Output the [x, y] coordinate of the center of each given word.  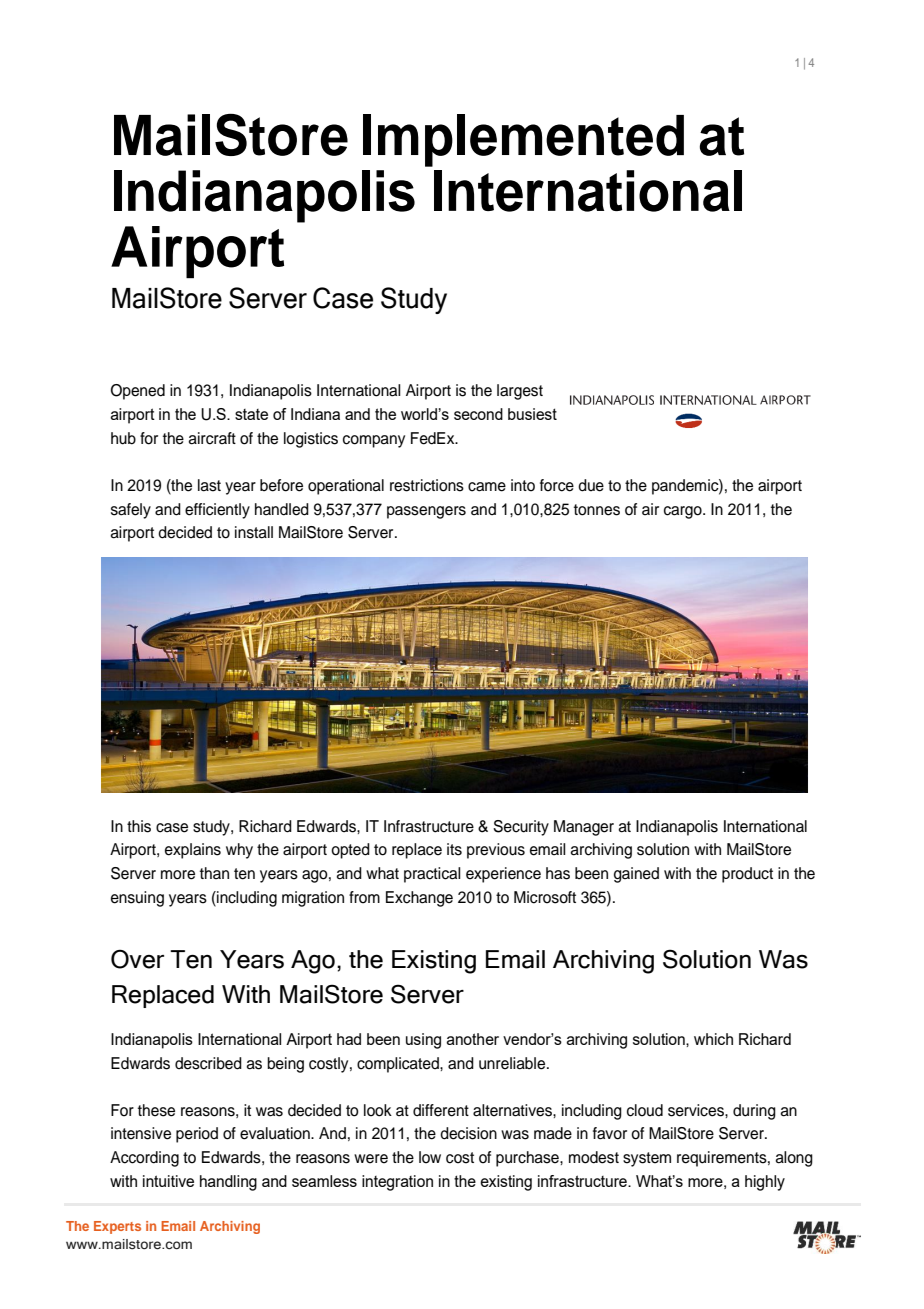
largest [520, 392]
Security [521, 828]
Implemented [523, 140]
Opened [138, 392]
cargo [684, 512]
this [139, 826]
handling [228, 1183]
